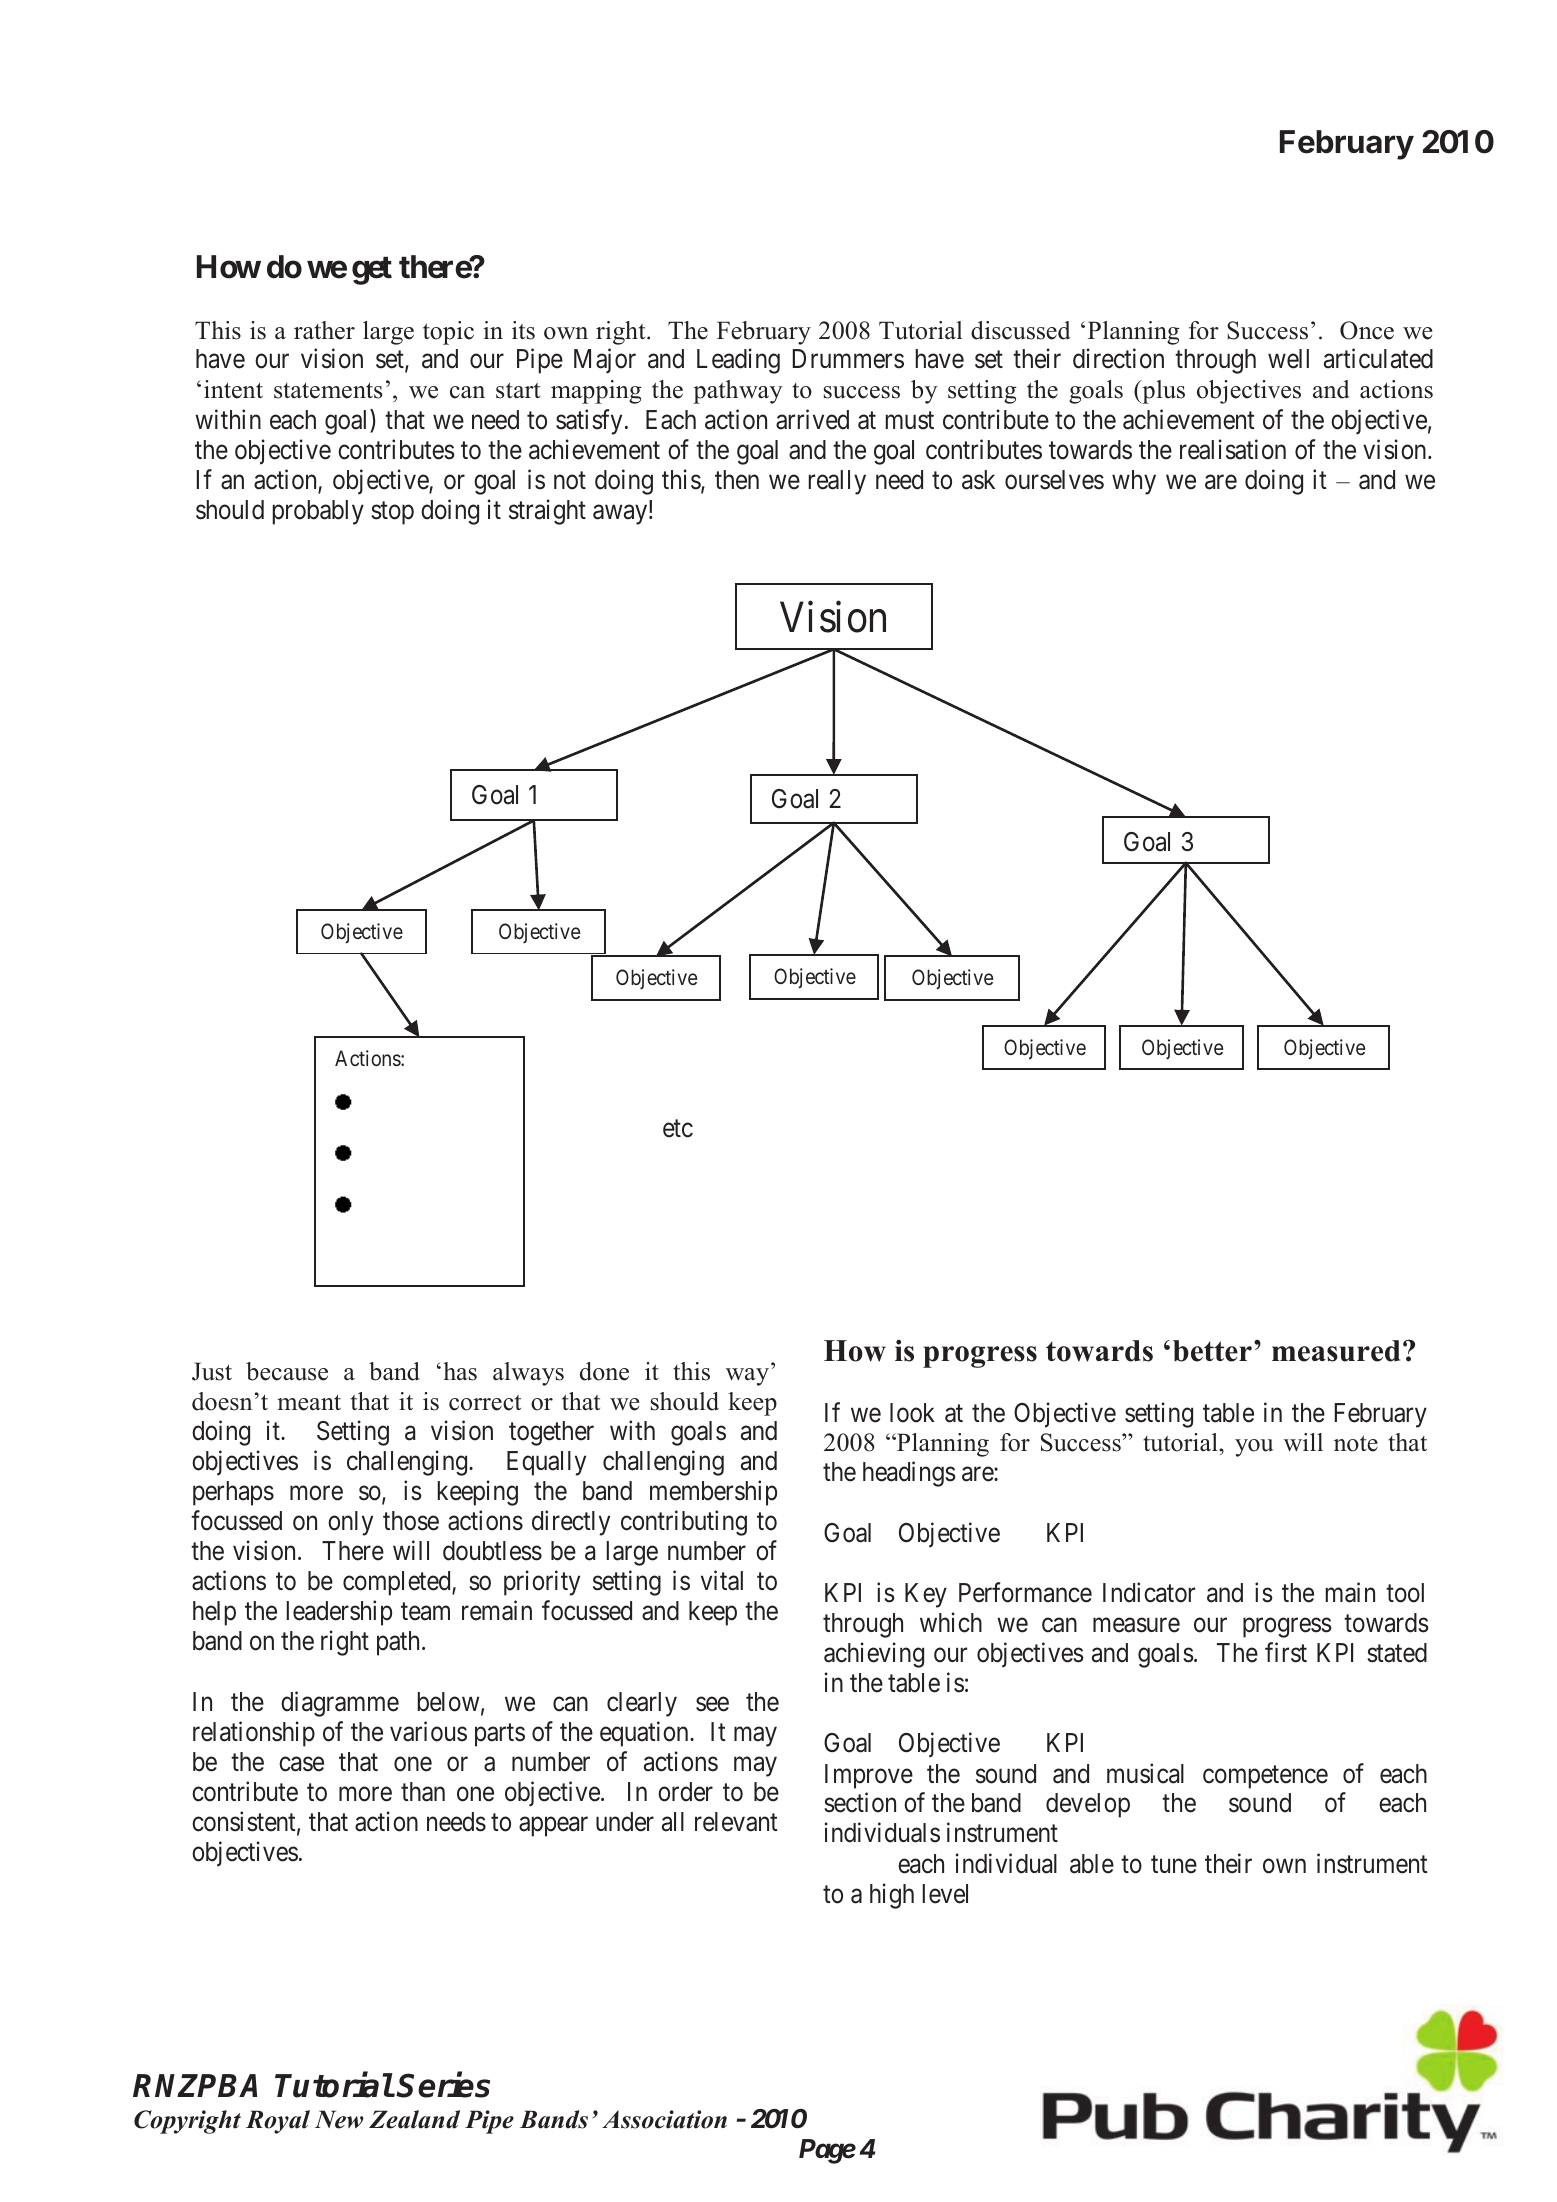 The height and width of the screenshot is (2202, 1557). What do you see at coordinates (328, 390) in the screenshot?
I see `statements` at bounding box center [328, 390].
